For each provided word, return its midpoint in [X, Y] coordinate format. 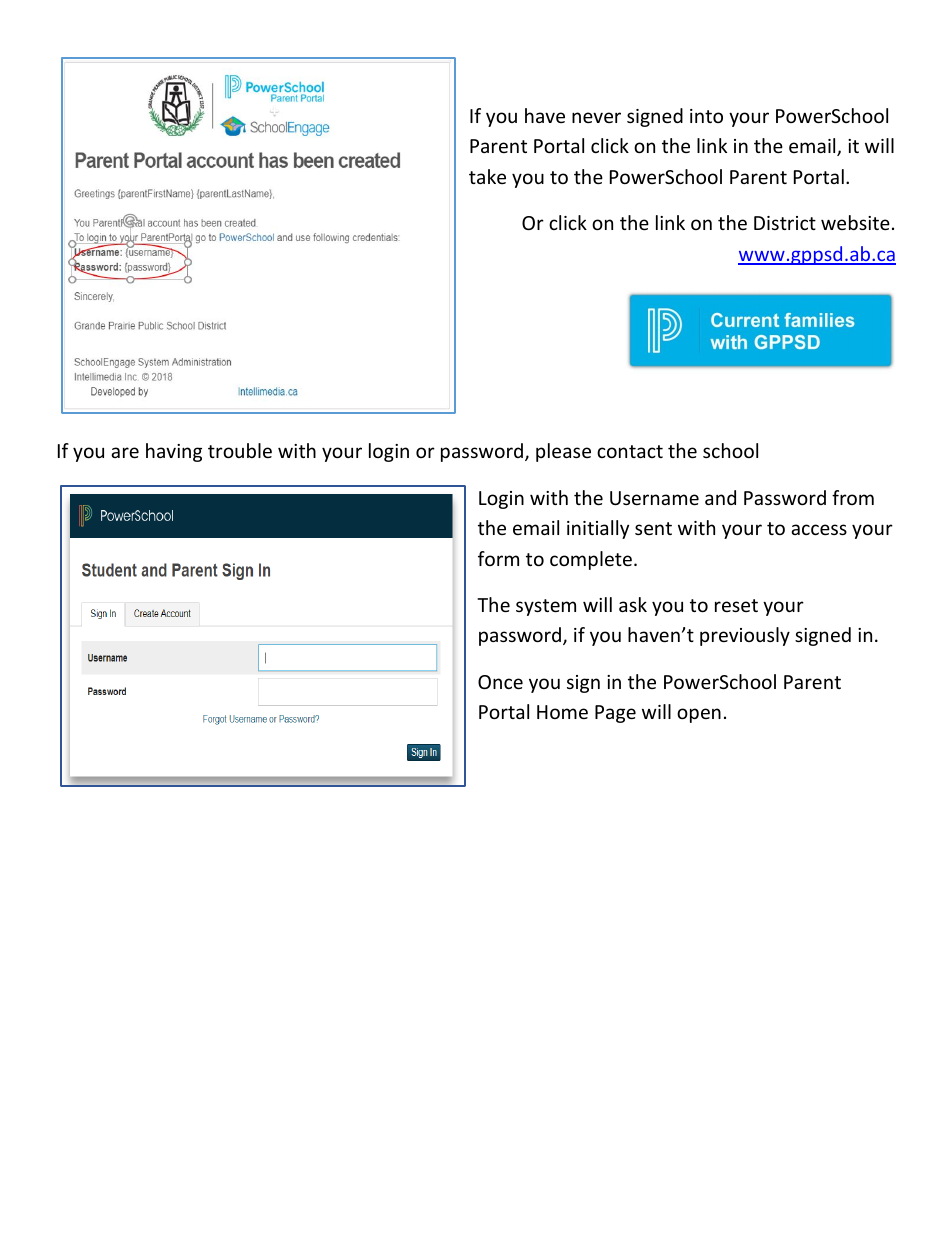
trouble [240, 450]
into [706, 116]
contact [630, 451]
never [596, 117]
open [699, 715]
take [487, 176]
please [563, 452]
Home [562, 712]
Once [500, 682]
